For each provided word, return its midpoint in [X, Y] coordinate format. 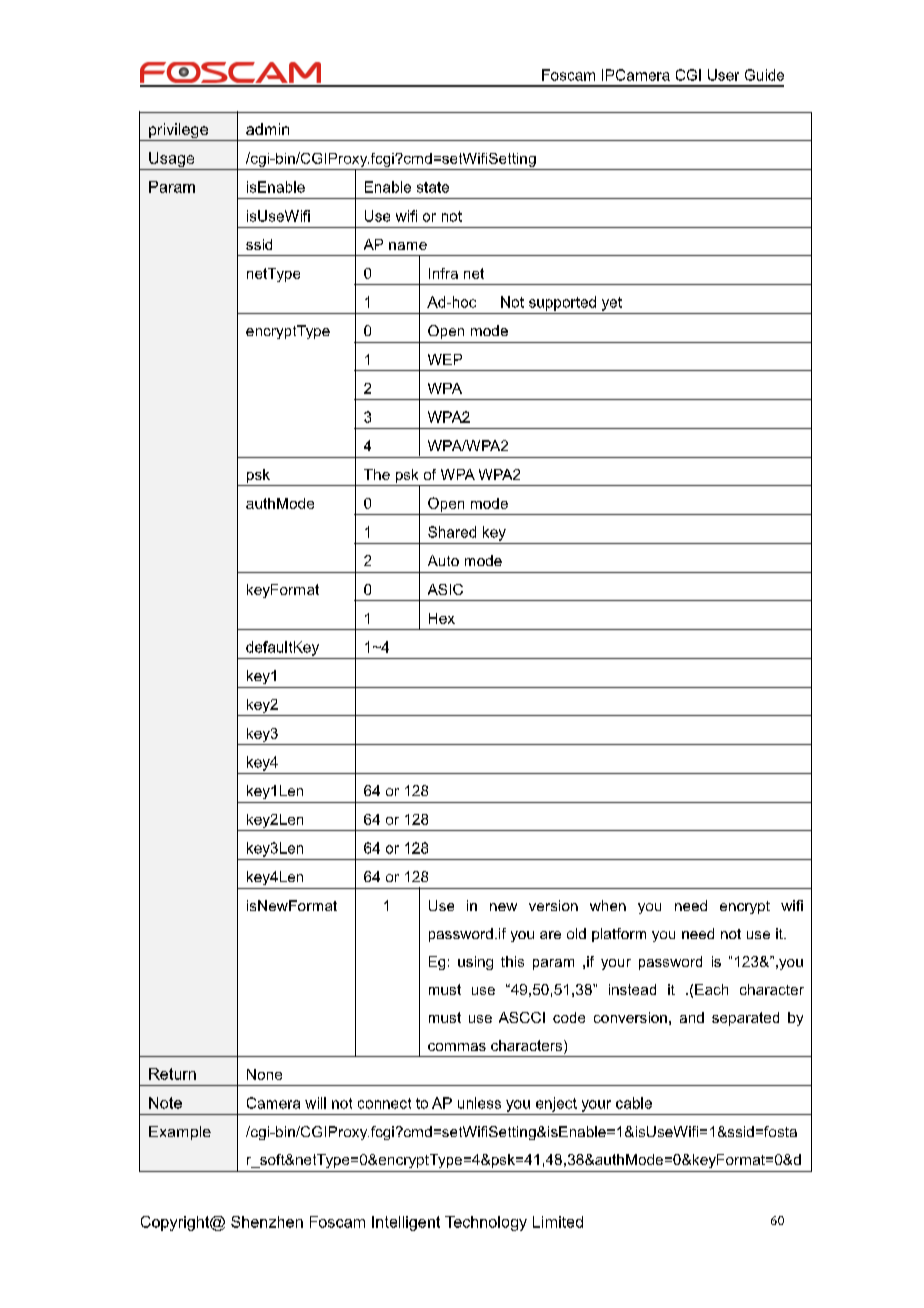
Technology [486, 1223]
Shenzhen [267, 1222]
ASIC [445, 589]
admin [267, 129]
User [723, 75]
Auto [443, 560]
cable [634, 1103]
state [433, 187]
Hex [442, 618]
